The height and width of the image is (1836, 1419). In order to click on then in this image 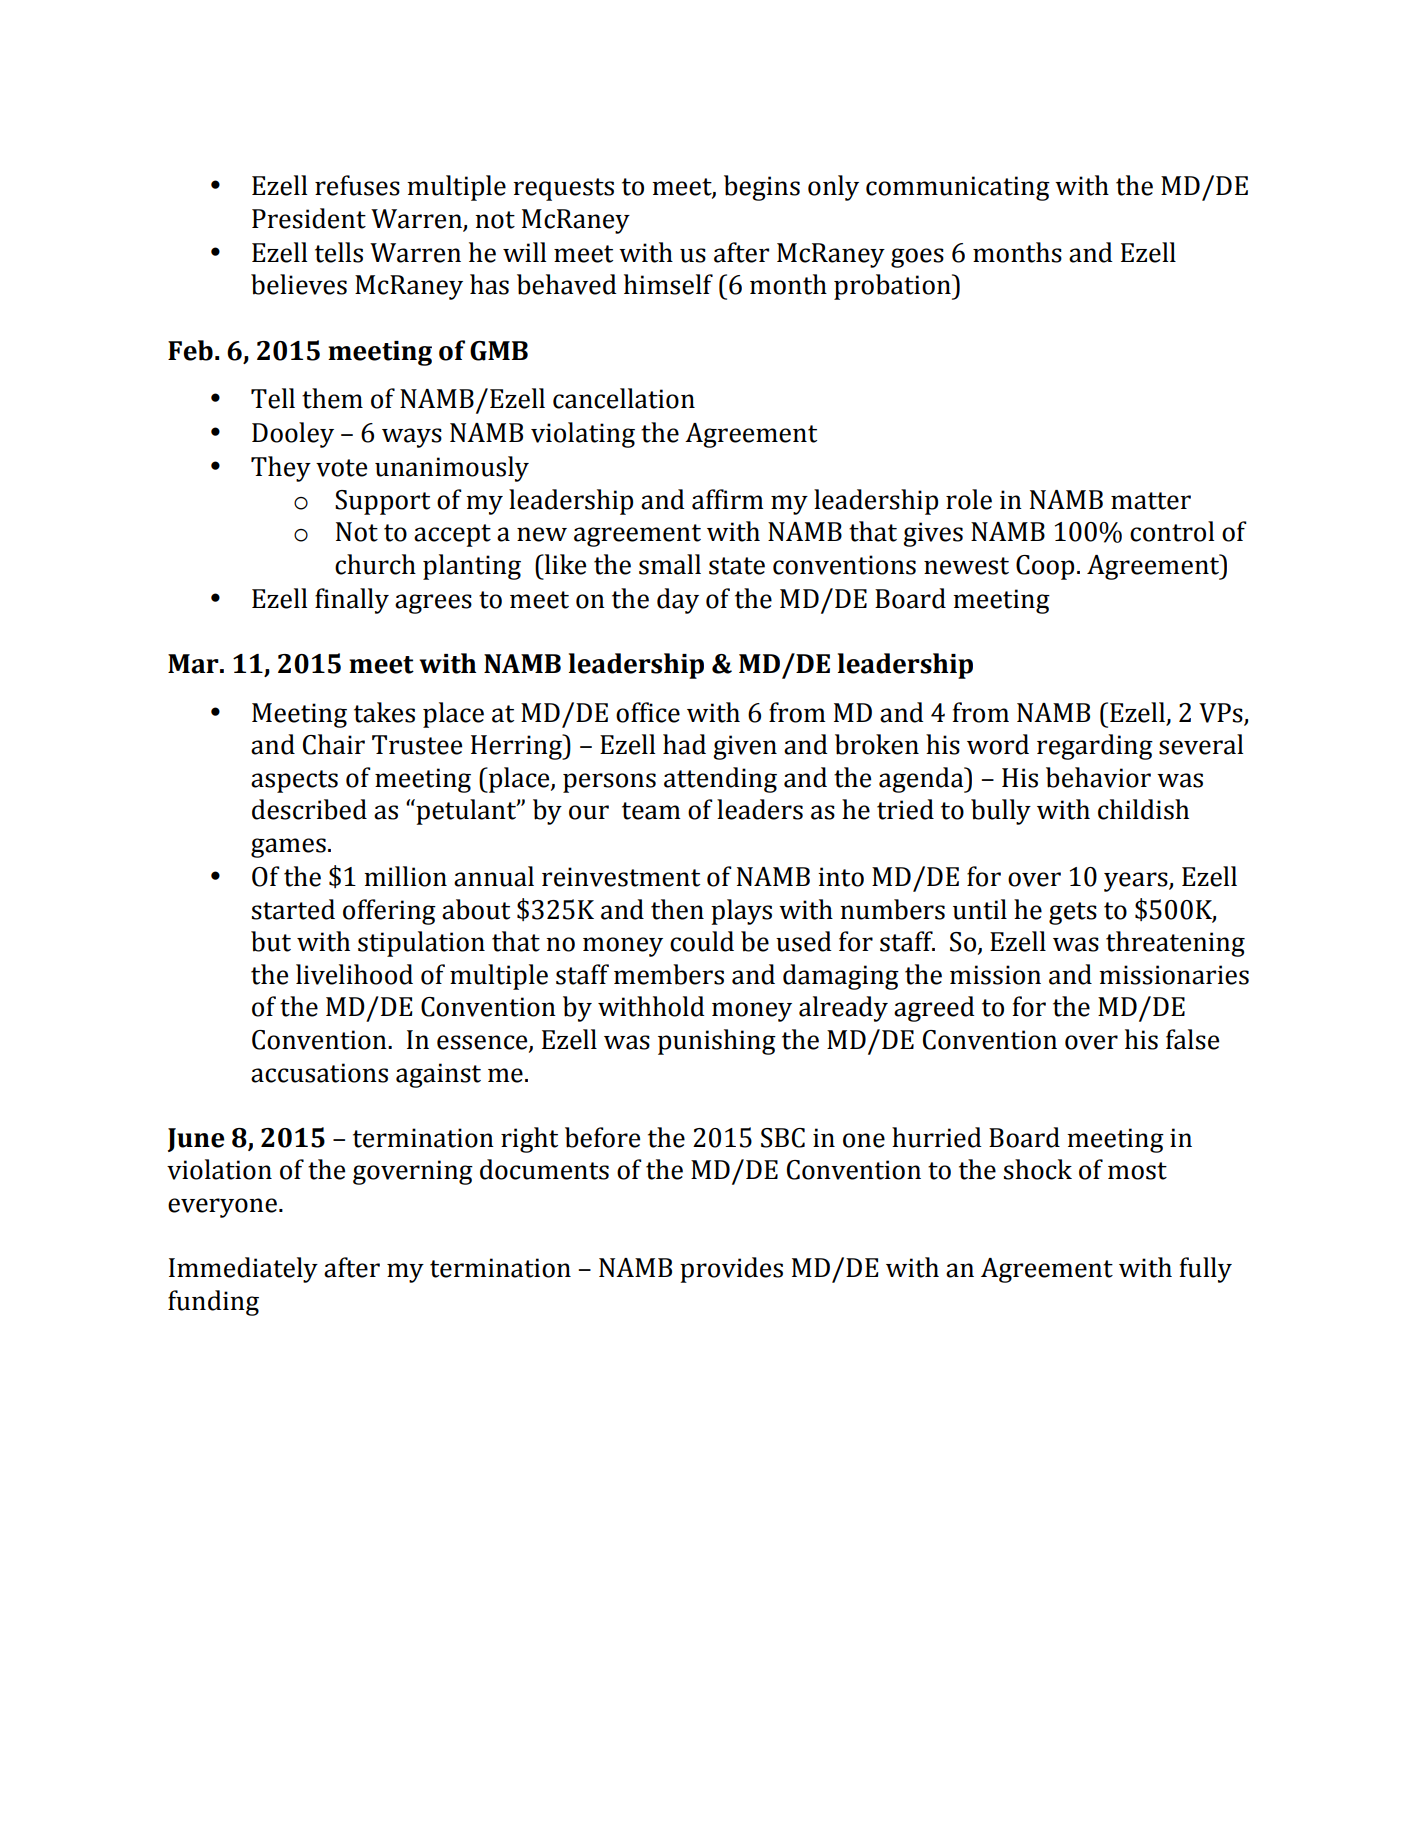, I will do `click(677, 909)`.
